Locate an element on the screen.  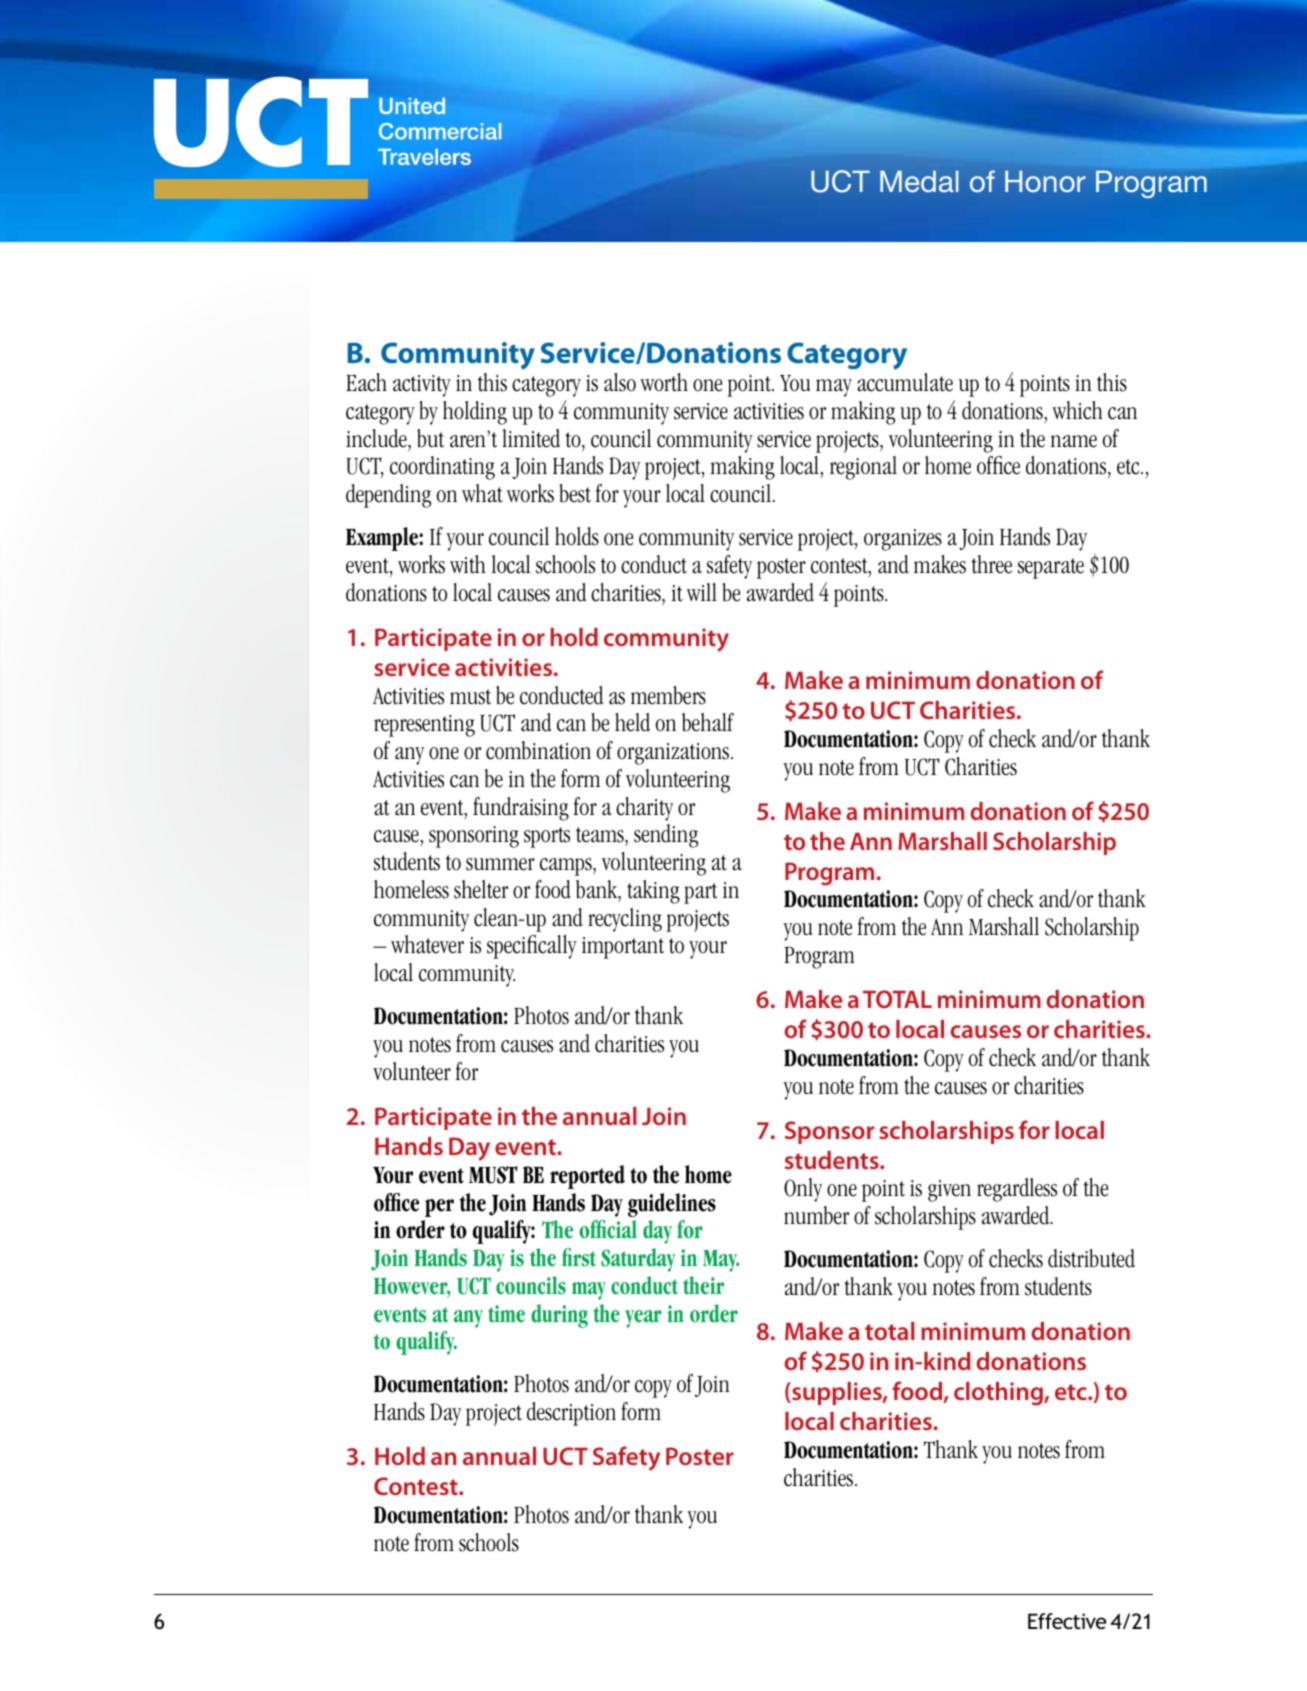
shelter is located at coordinates (481, 889).
